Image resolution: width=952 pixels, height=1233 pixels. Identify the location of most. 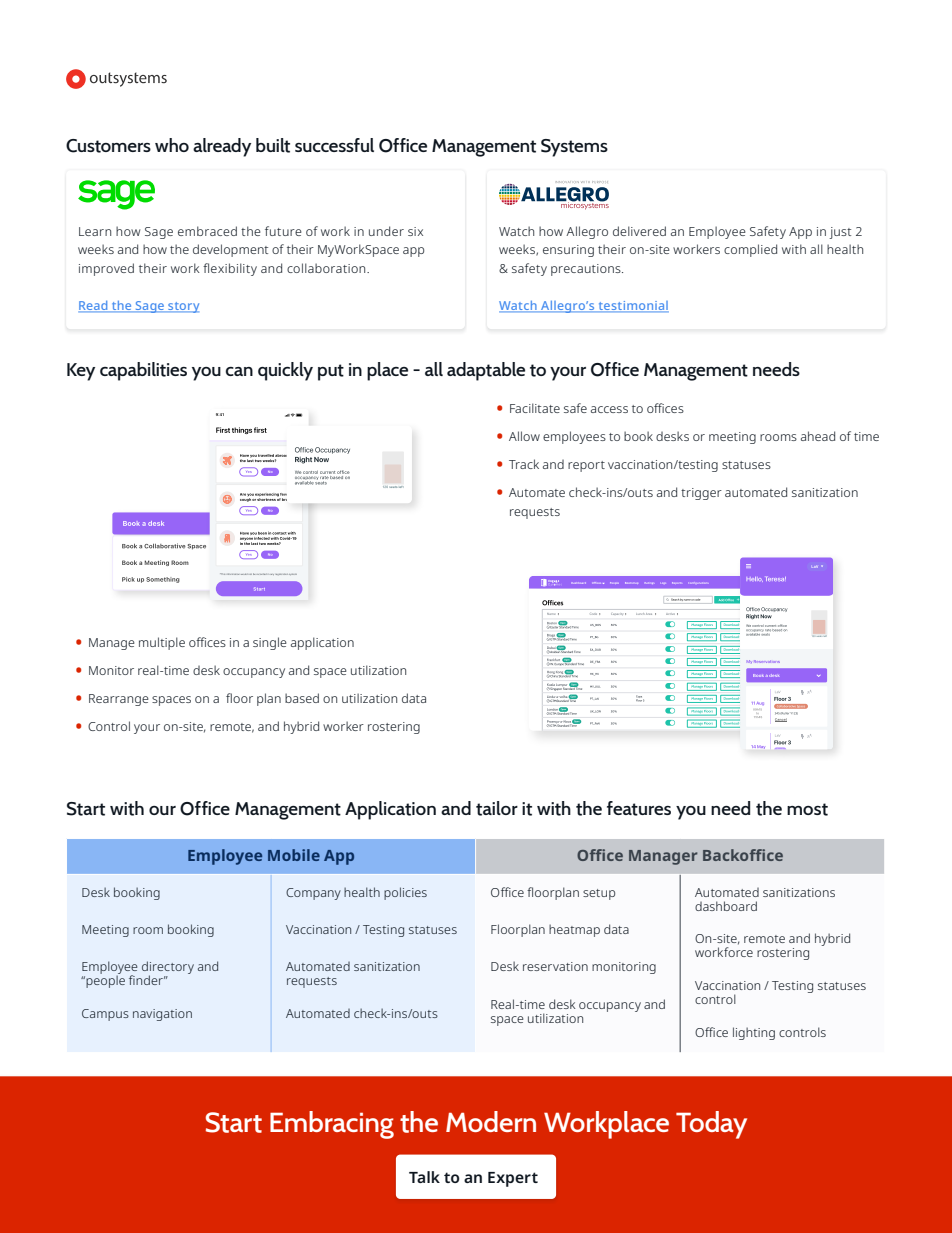
(807, 809).
